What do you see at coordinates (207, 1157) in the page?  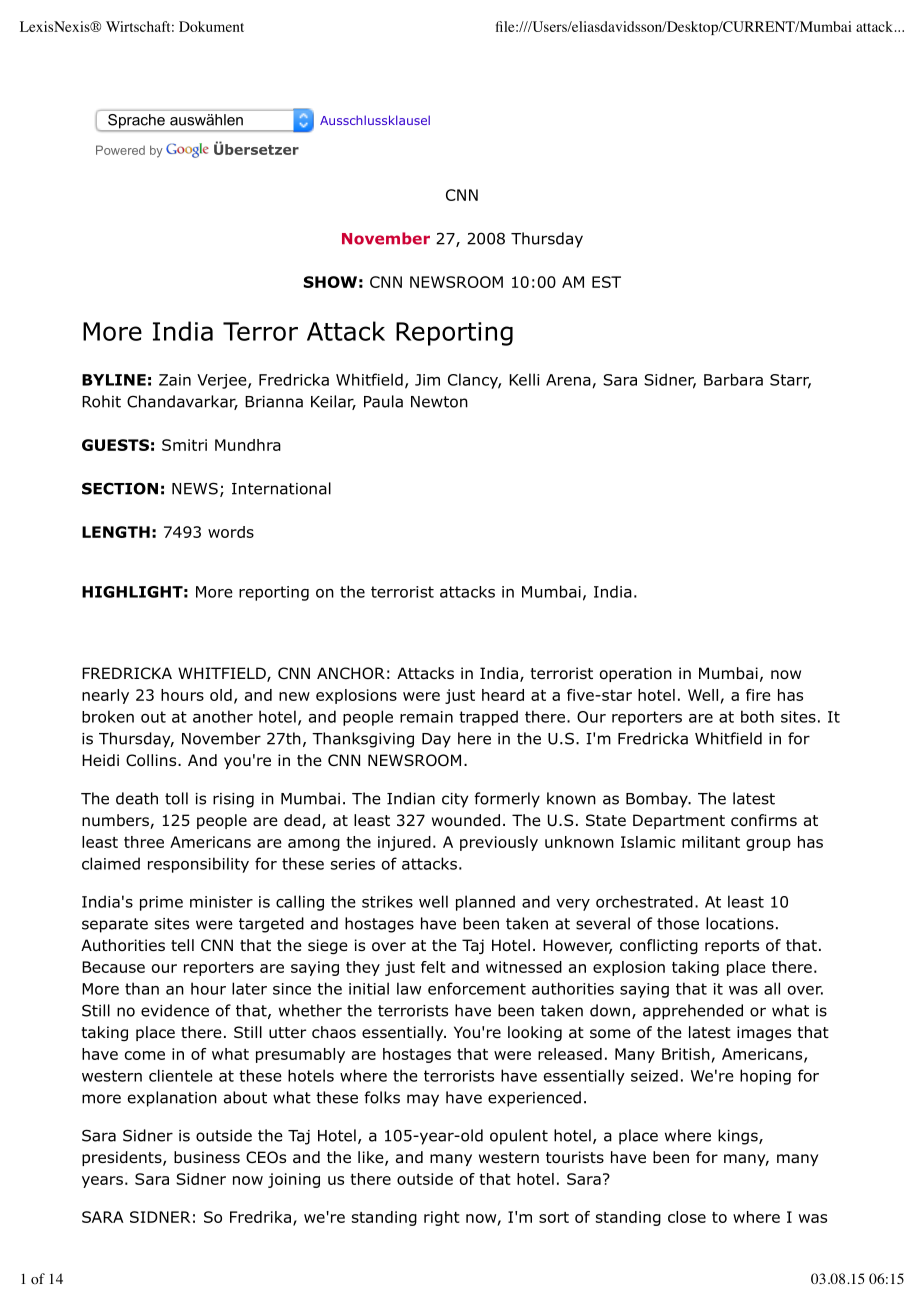 I see `business` at bounding box center [207, 1157].
